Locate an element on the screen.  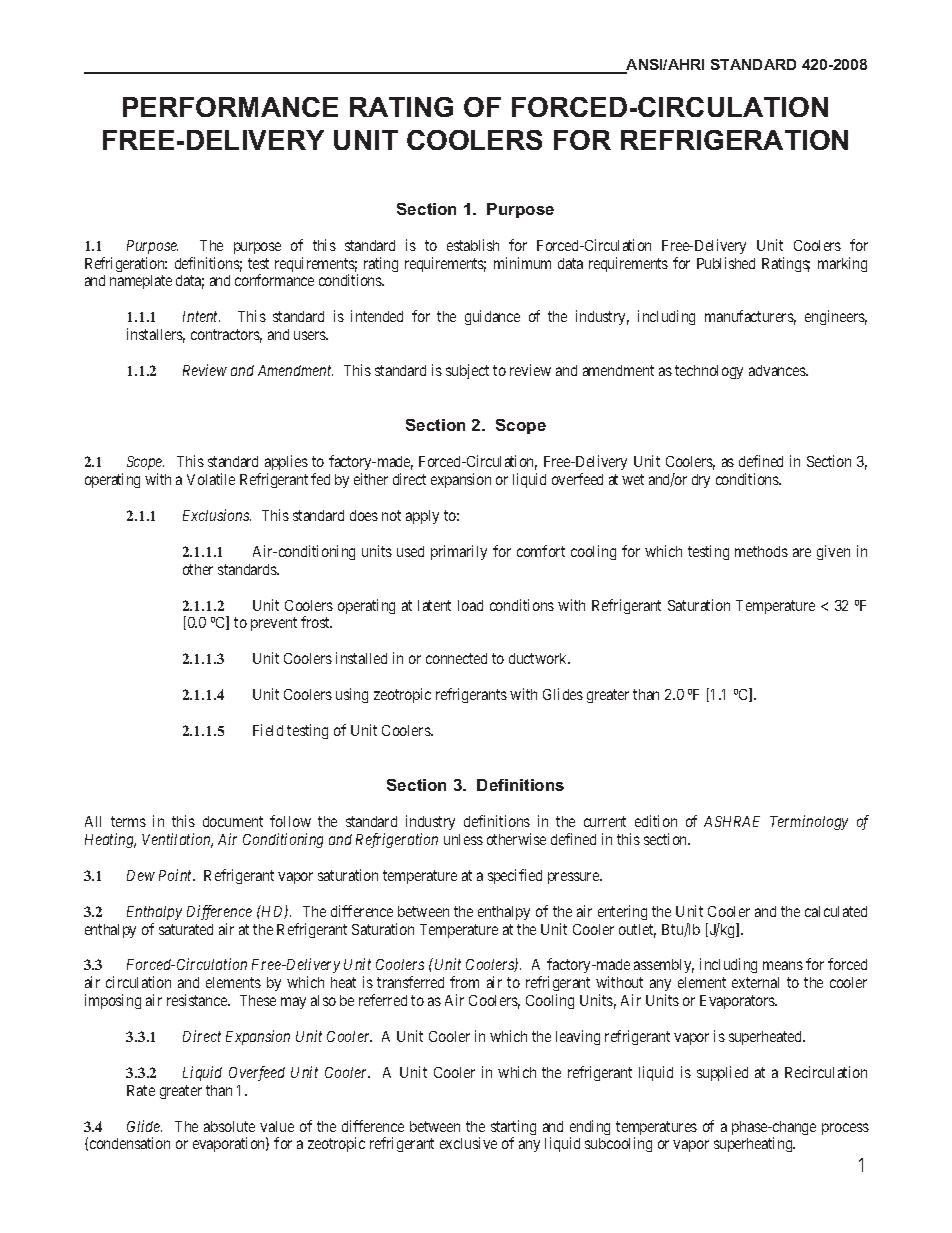
load is located at coordinates (470, 605).
